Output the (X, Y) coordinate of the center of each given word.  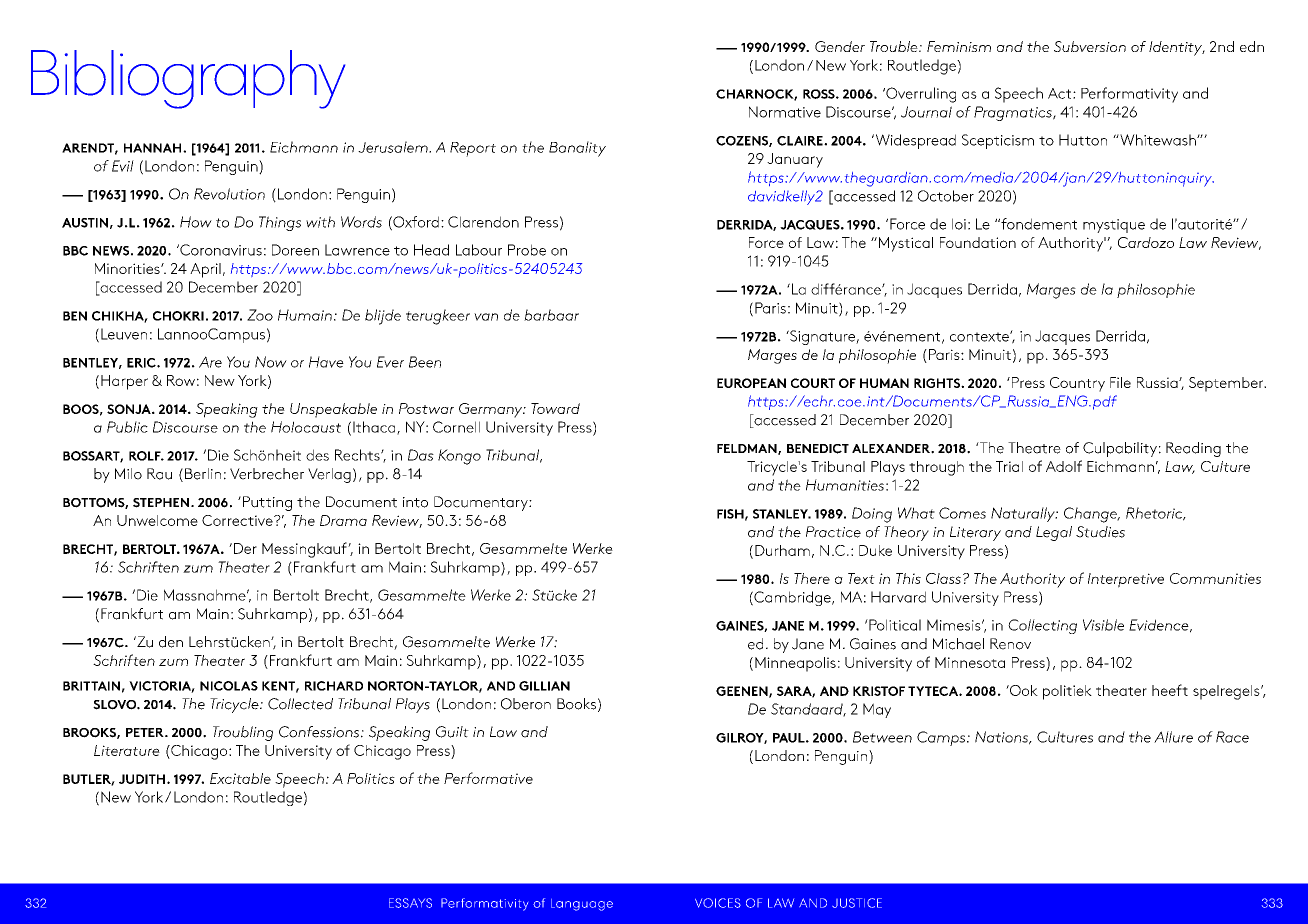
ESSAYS (410, 903)
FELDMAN (748, 449)
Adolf (1064, 466)
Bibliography (188, 79)
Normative (785, 112)
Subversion (1090, 46)
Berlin (203, 474)
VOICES (718, 903)
